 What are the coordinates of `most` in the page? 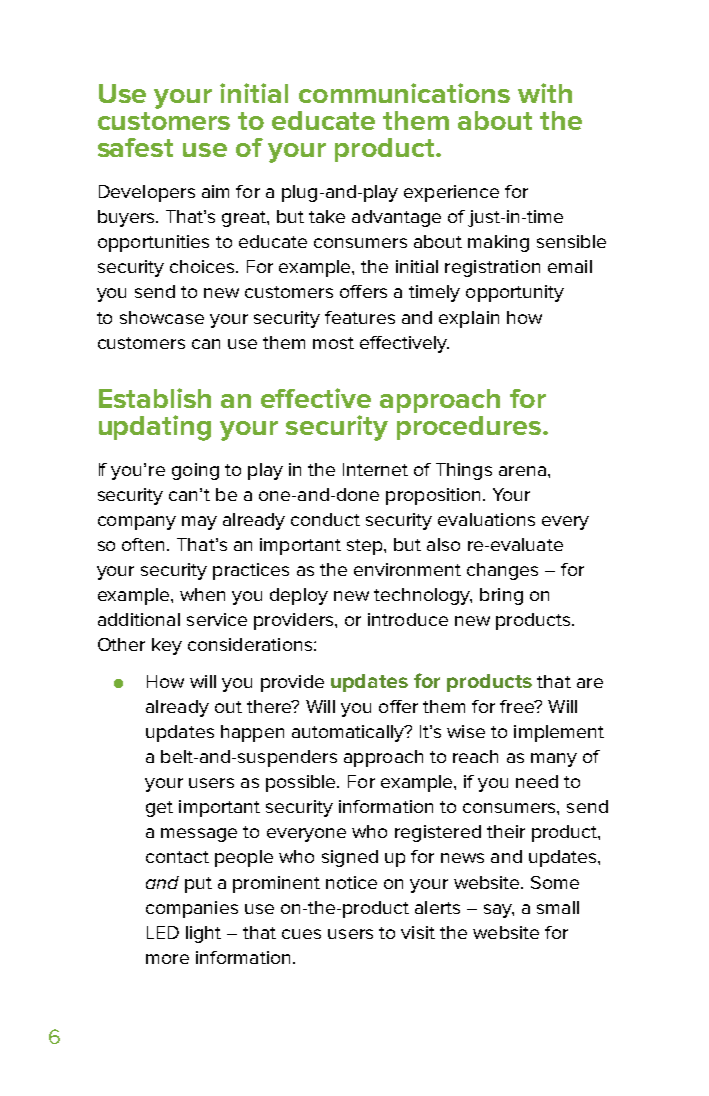 It's located at (333, 343).
